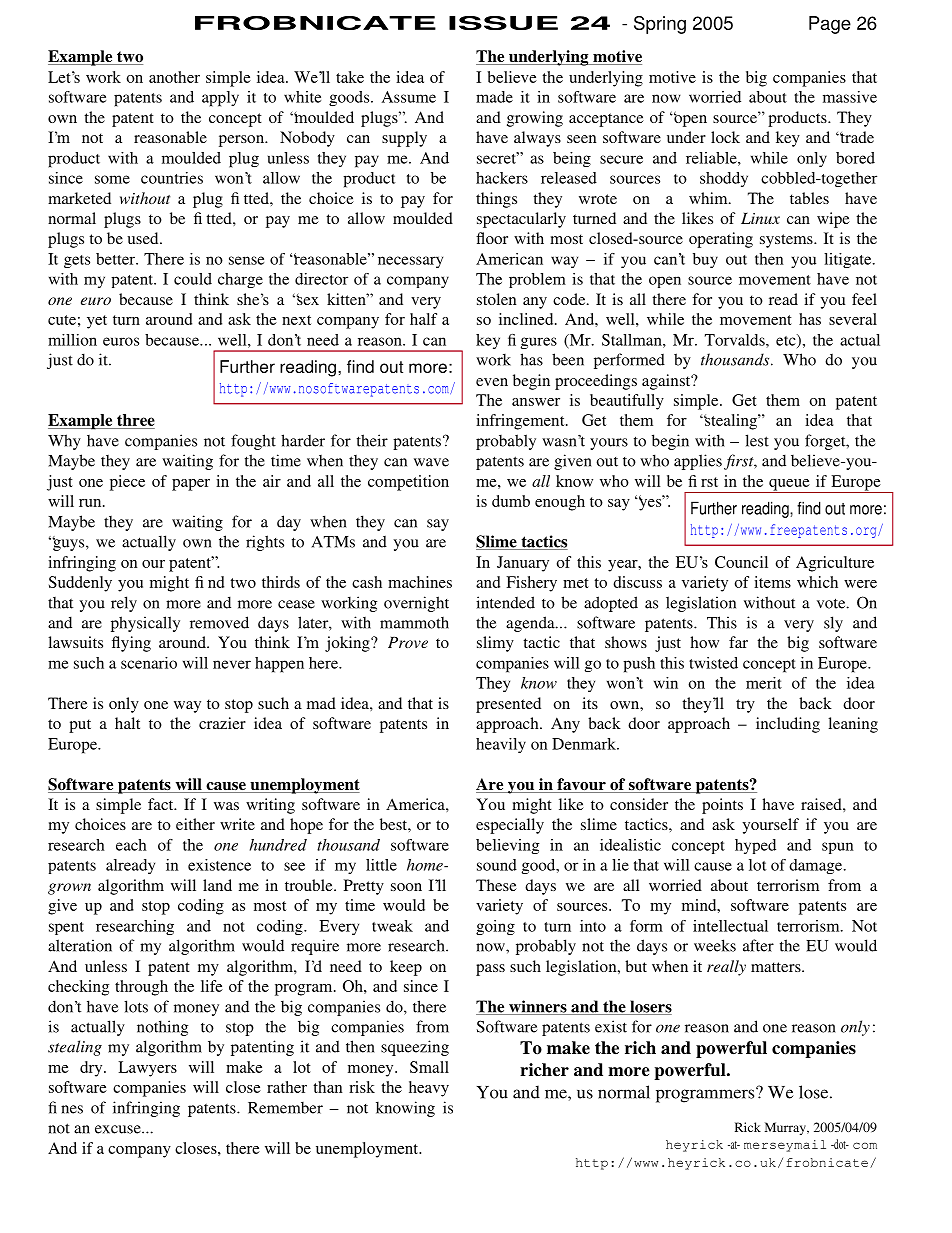  What do you see at coordinates (193, 279) in the screenshot?
I see `could` at bounding box center [193, 279].
